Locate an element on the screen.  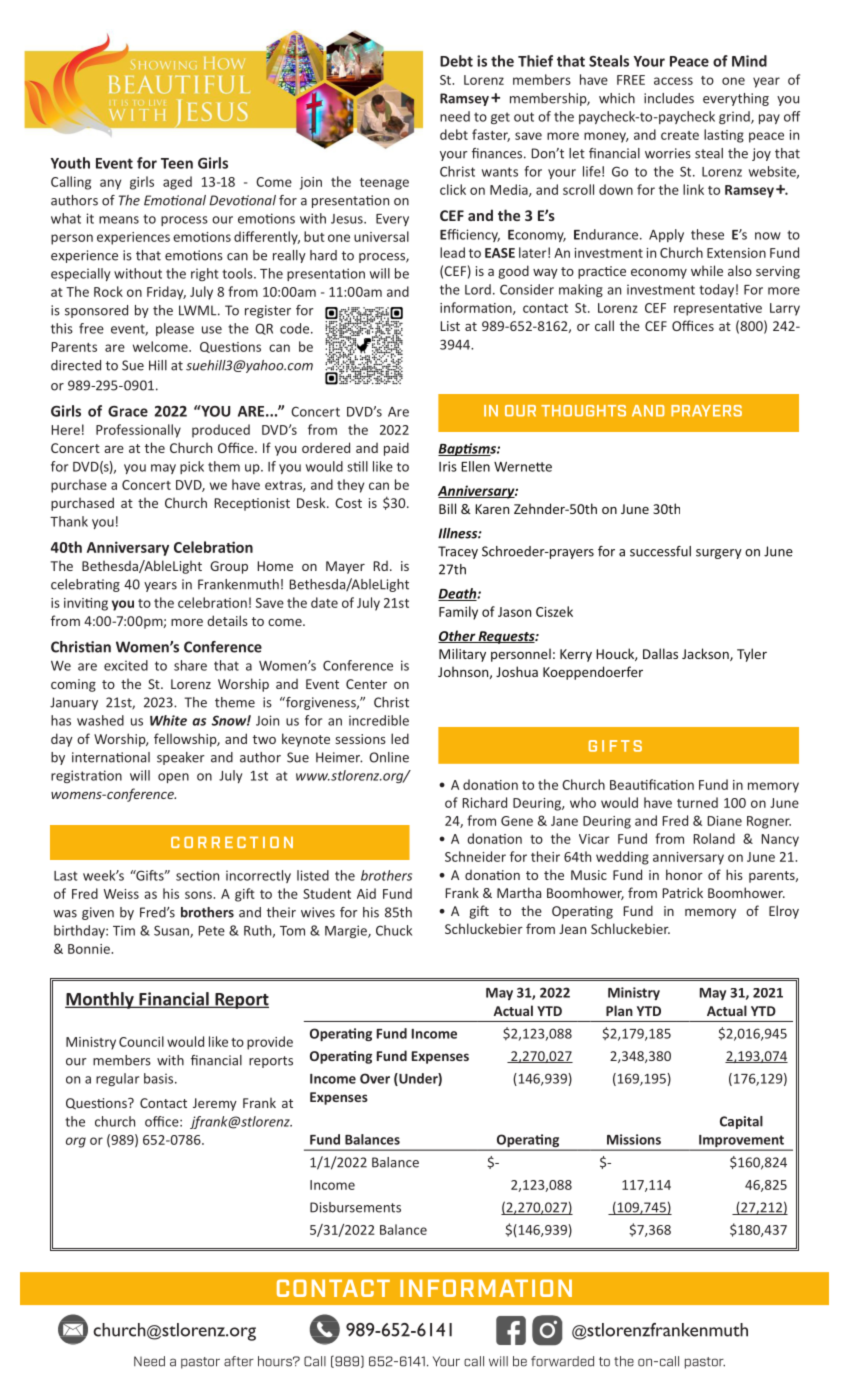
forwarded is located at coordinates (562, 1361).
